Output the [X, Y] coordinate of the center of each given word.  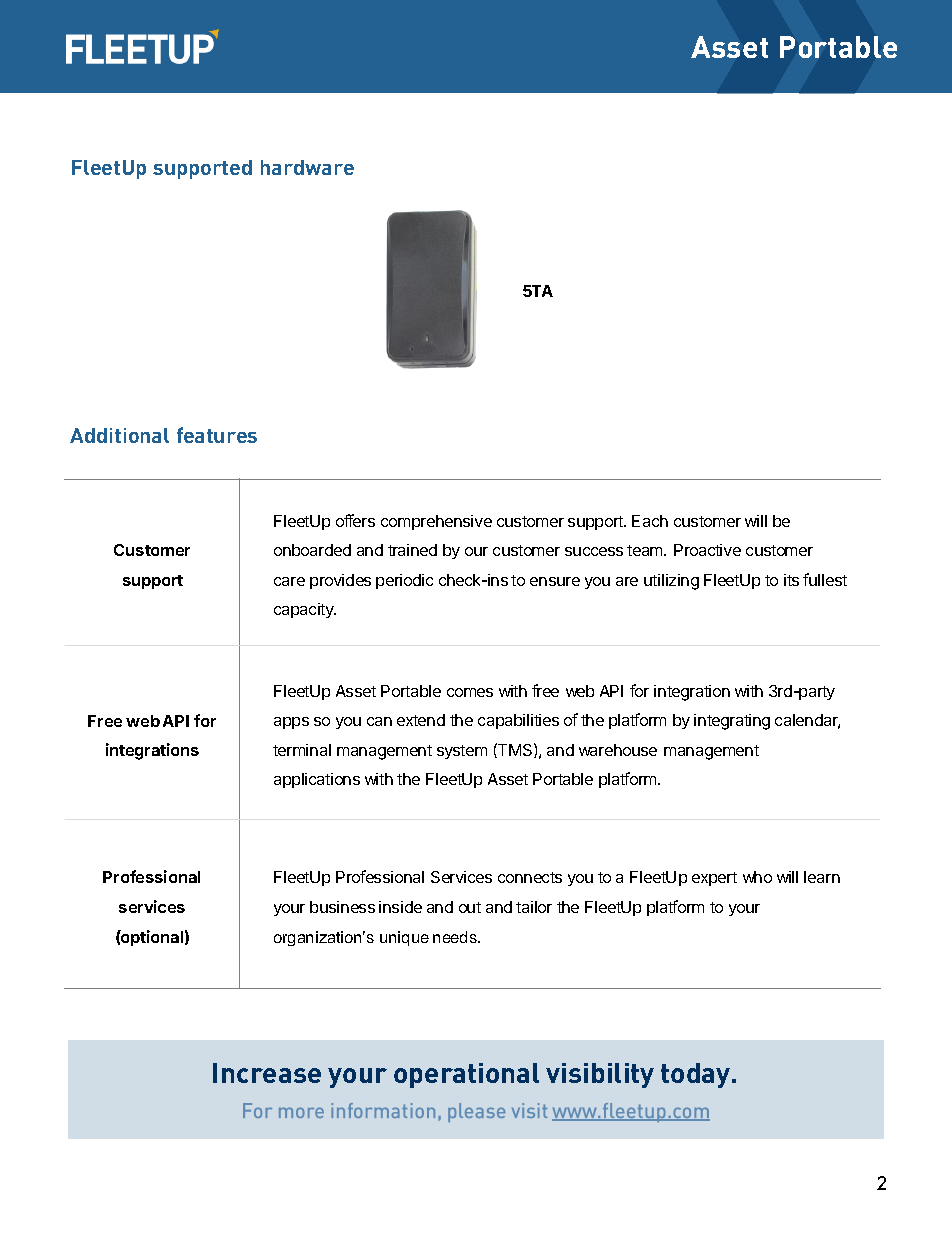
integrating [732, 722]
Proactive [707, 550]
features [217, 435]
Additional [119, 435]
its [791, 580]
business [342, 907]
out [470, 907]
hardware [307, 167]
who [757, 877]
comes [470, 692]
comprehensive [436, 522]
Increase [267, 1073]
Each [650, 521]
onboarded [312, 550]
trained [412, 550]
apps [291, 723]
